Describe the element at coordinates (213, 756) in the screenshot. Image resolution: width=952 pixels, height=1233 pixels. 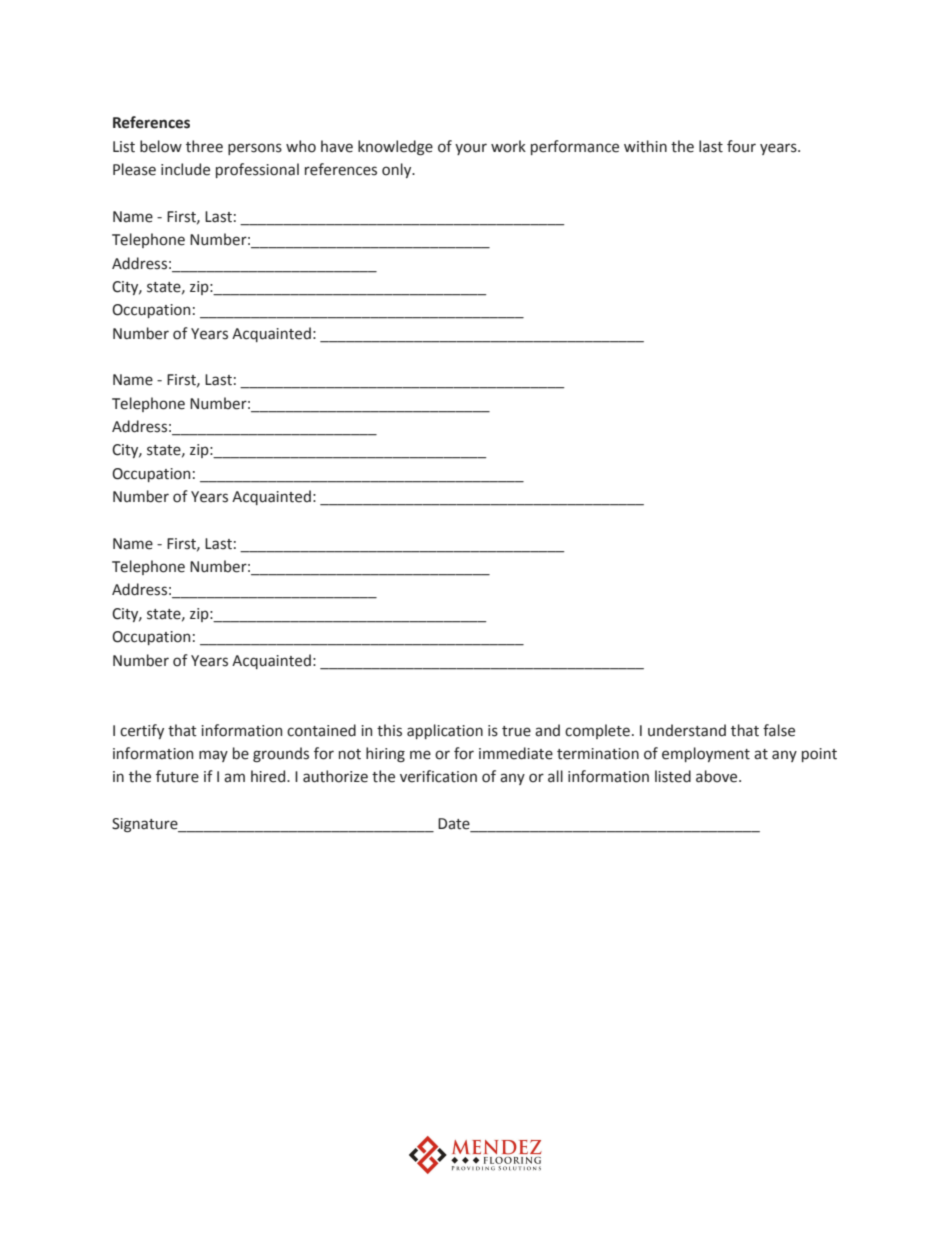
I see `may` at that location.
